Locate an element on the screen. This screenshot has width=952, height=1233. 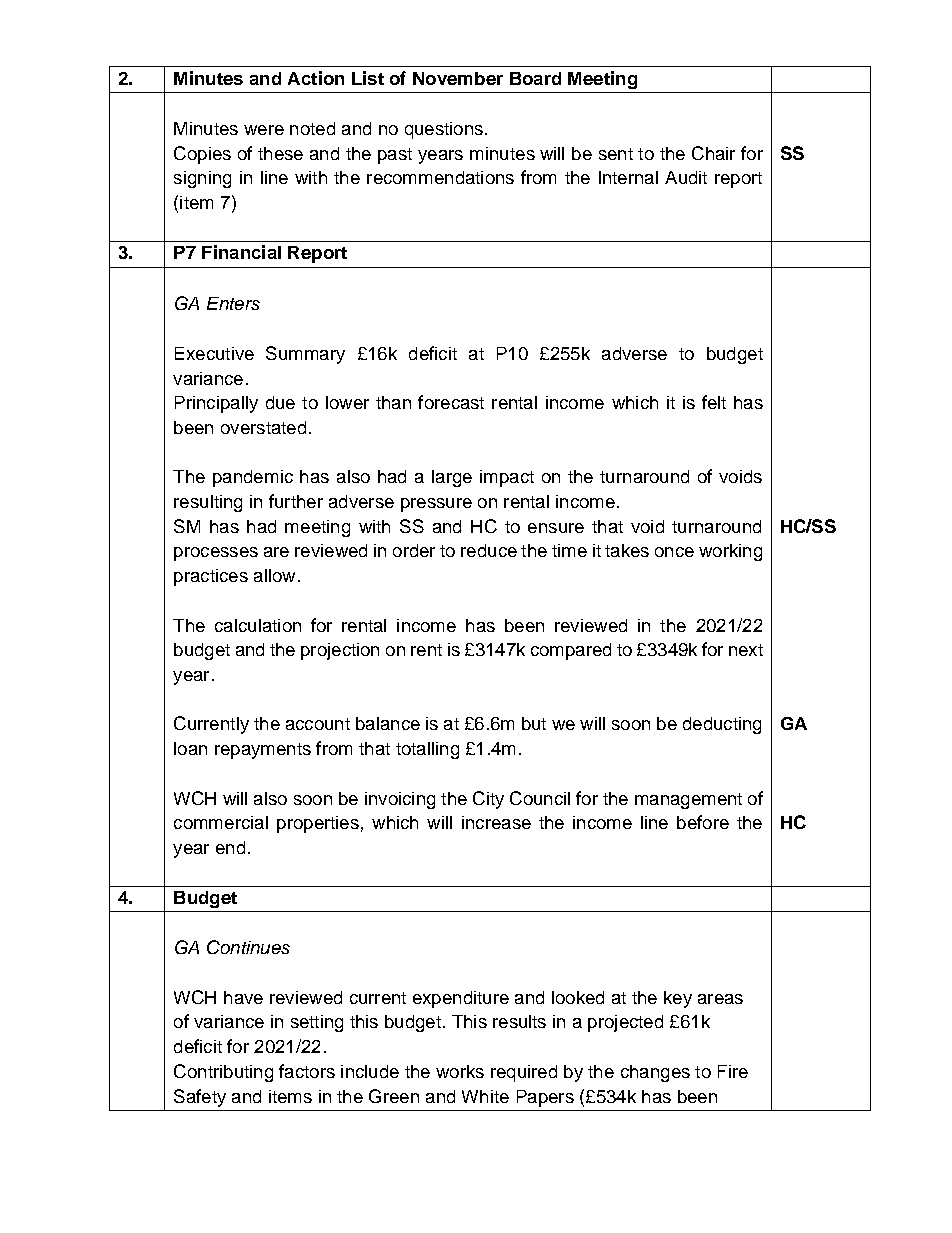
felt is located at coordinates (714, 402).
